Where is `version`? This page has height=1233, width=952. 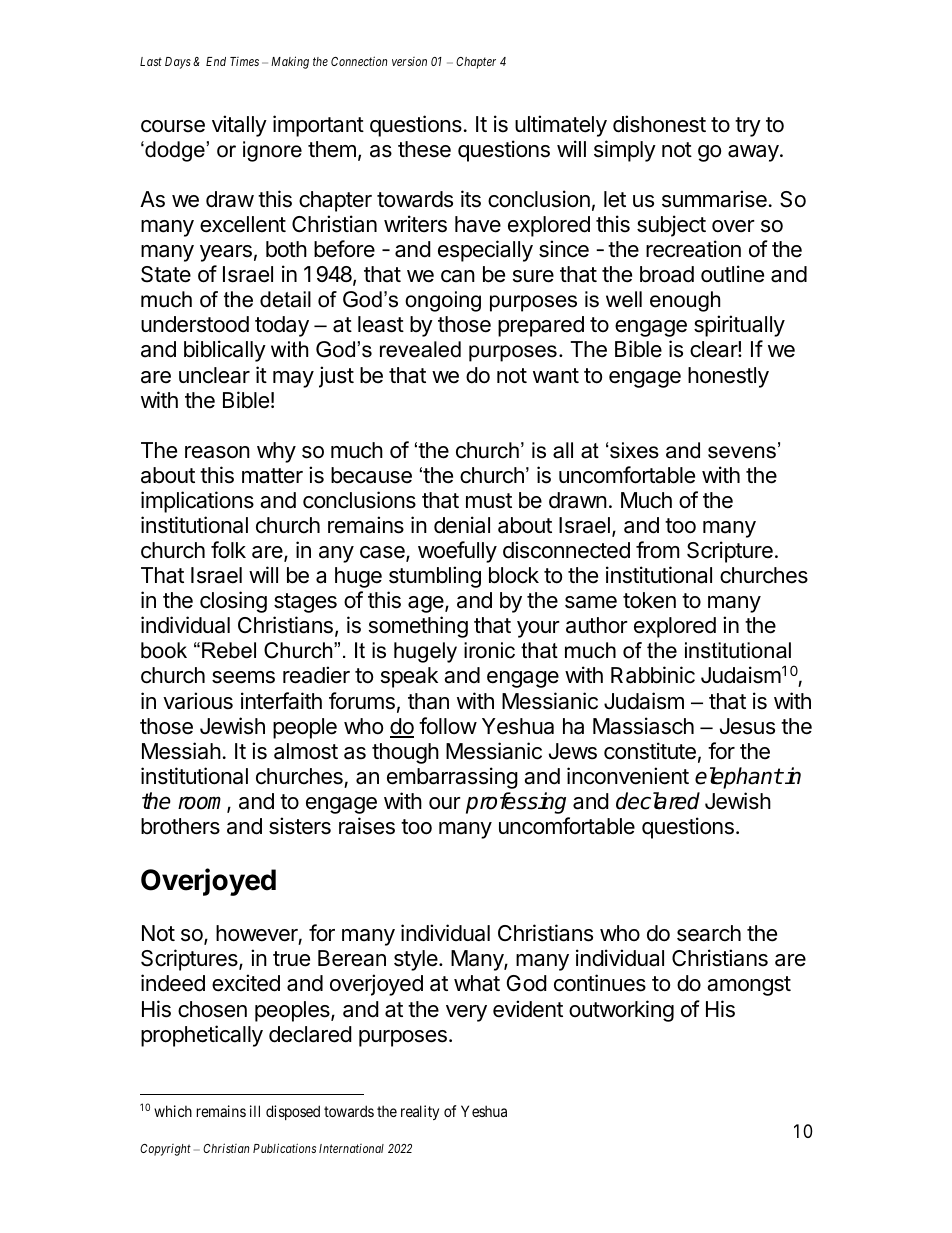 version is located at coordinates (409, 61).
